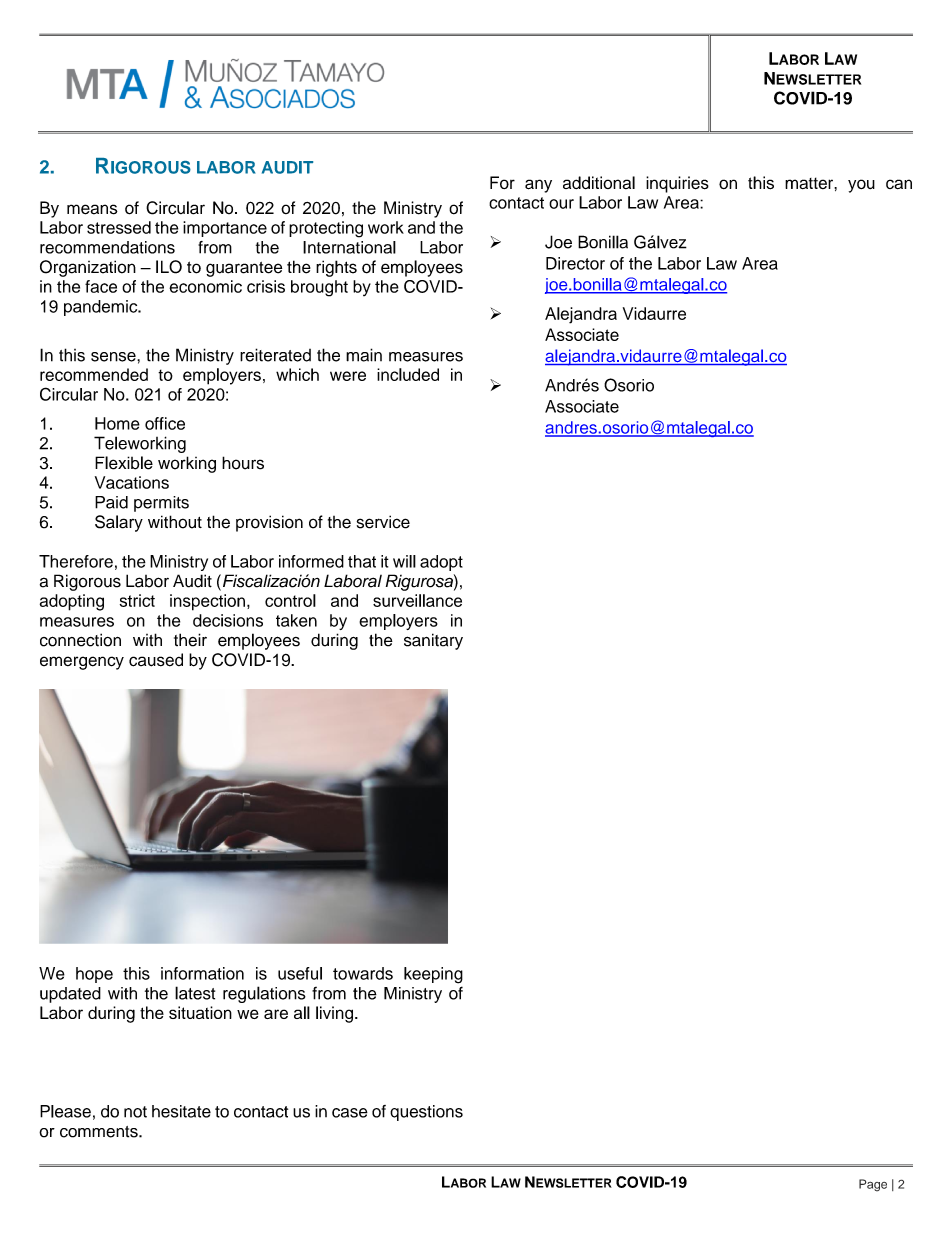 This screenshot has height=1233, width=952. I want to click on stressed, so click(119, 227).
